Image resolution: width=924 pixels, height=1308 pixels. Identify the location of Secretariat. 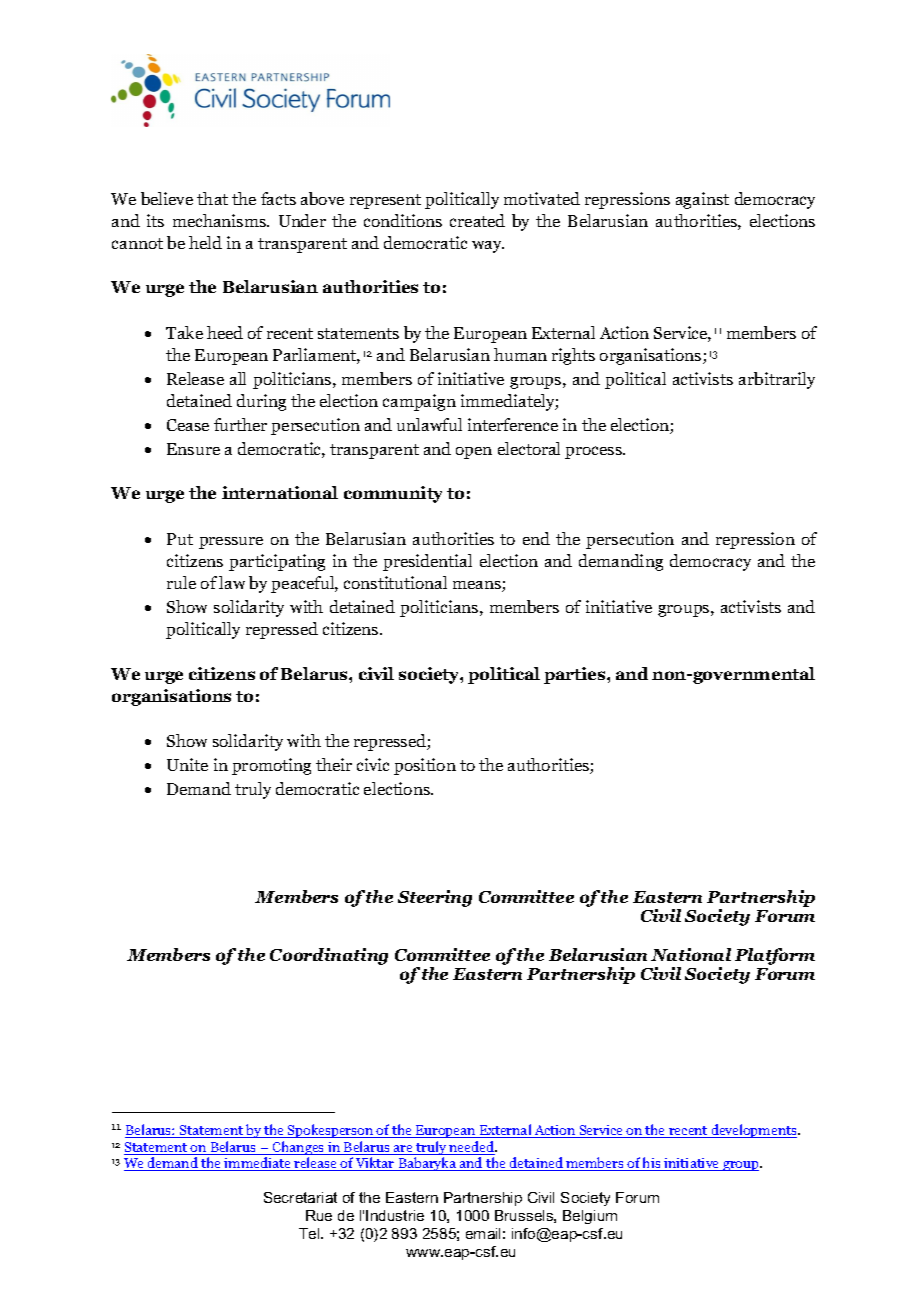
(300, 1197).
